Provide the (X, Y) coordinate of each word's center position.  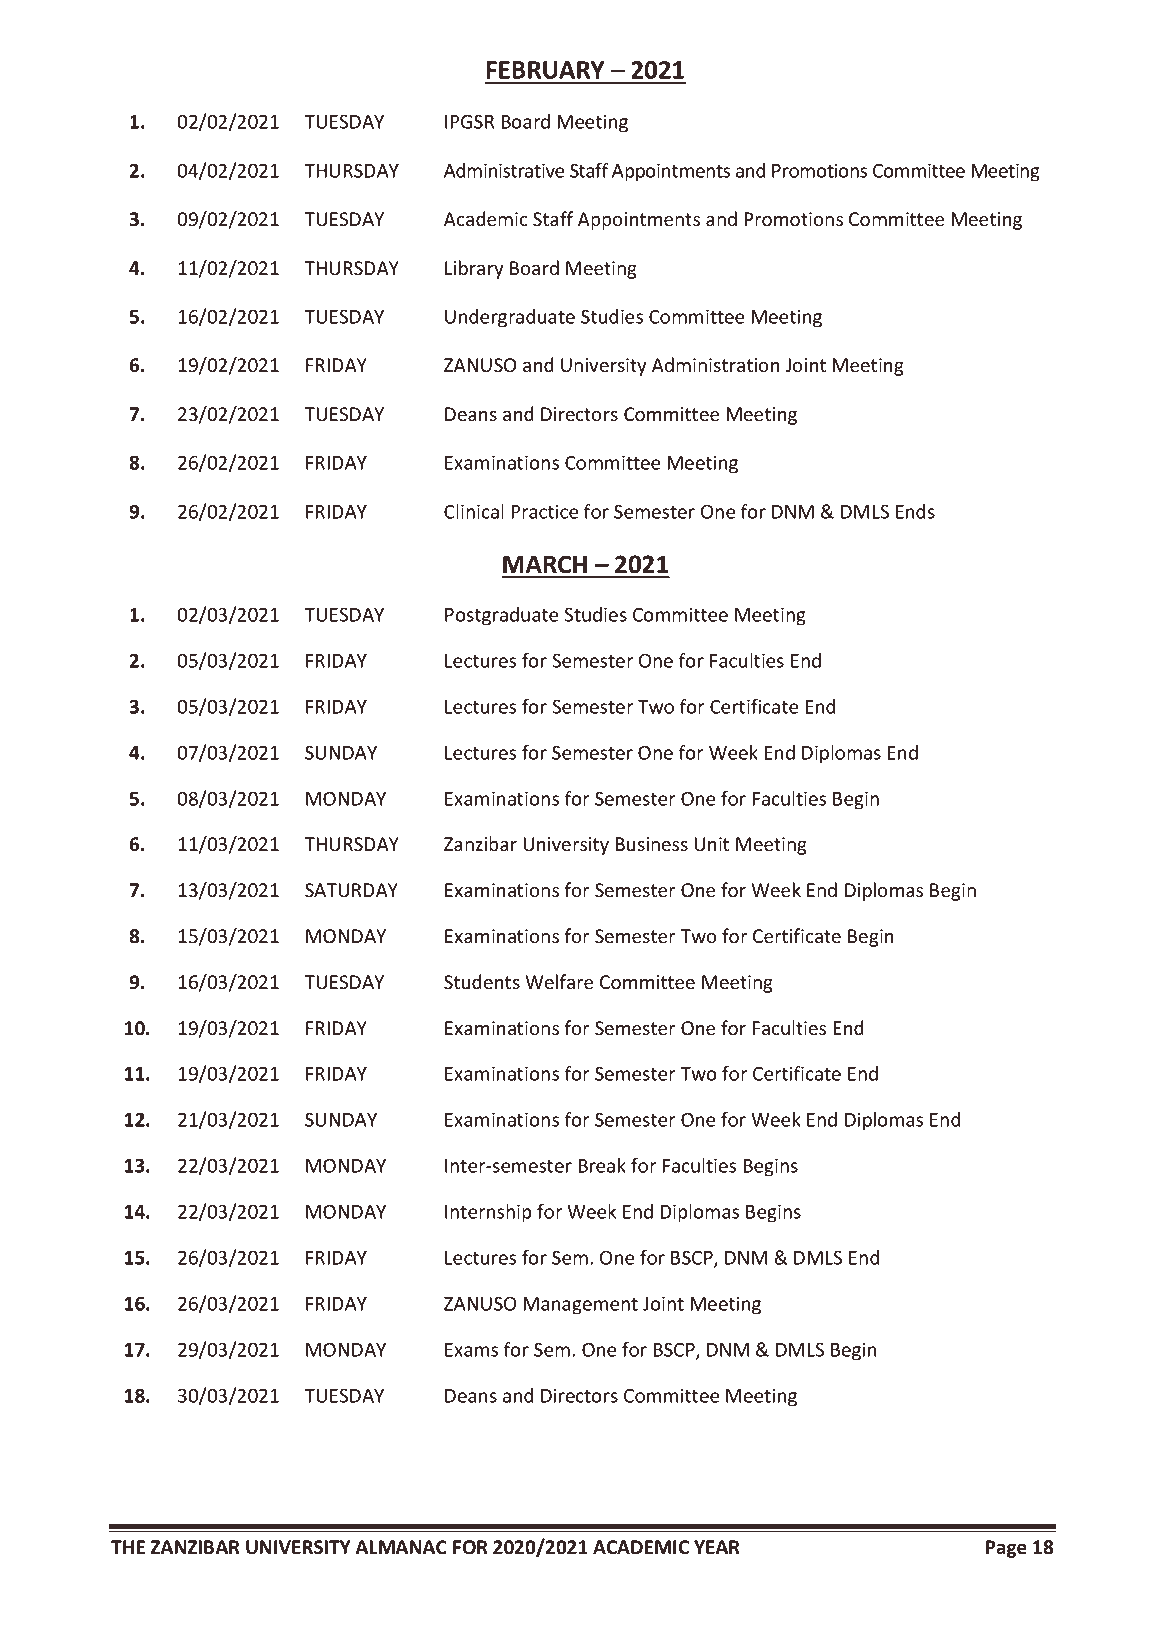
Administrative (504, 170)
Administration (715, 364)
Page (1006, 1549)
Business (651, 844)
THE (128, 1547)
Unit (711, 844)
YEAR (717, 1547)
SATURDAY (351, 890)
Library (474, 269)
